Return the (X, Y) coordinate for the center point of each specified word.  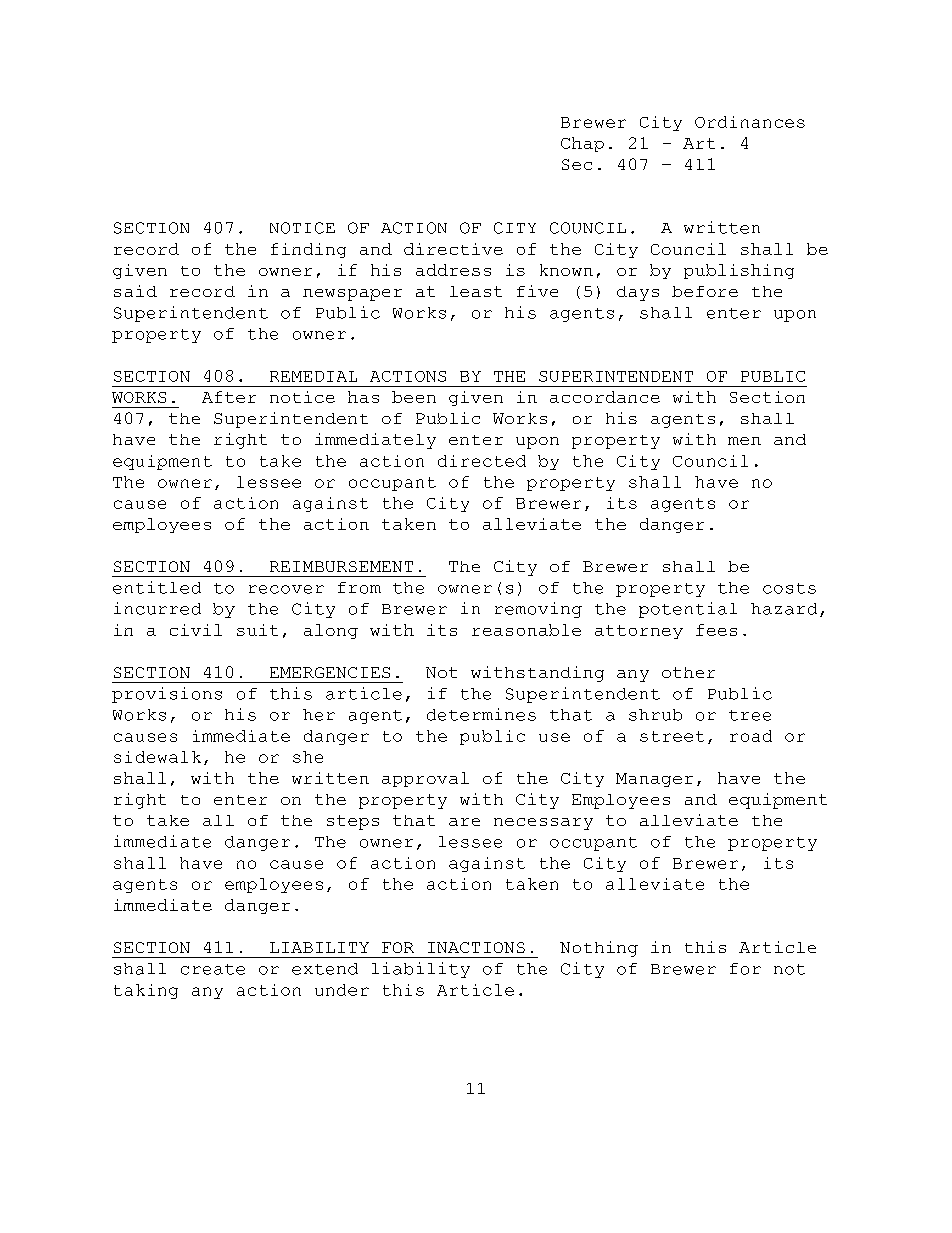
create (213, 969)
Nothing (599, 949)
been (414, 397)
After (229, 397)
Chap (582, 144)
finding (308, 250)
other (688, 672)
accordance (605, 397)
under (342, 990)
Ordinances (750, 122)
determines (481, 714)
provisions (167, 695)
